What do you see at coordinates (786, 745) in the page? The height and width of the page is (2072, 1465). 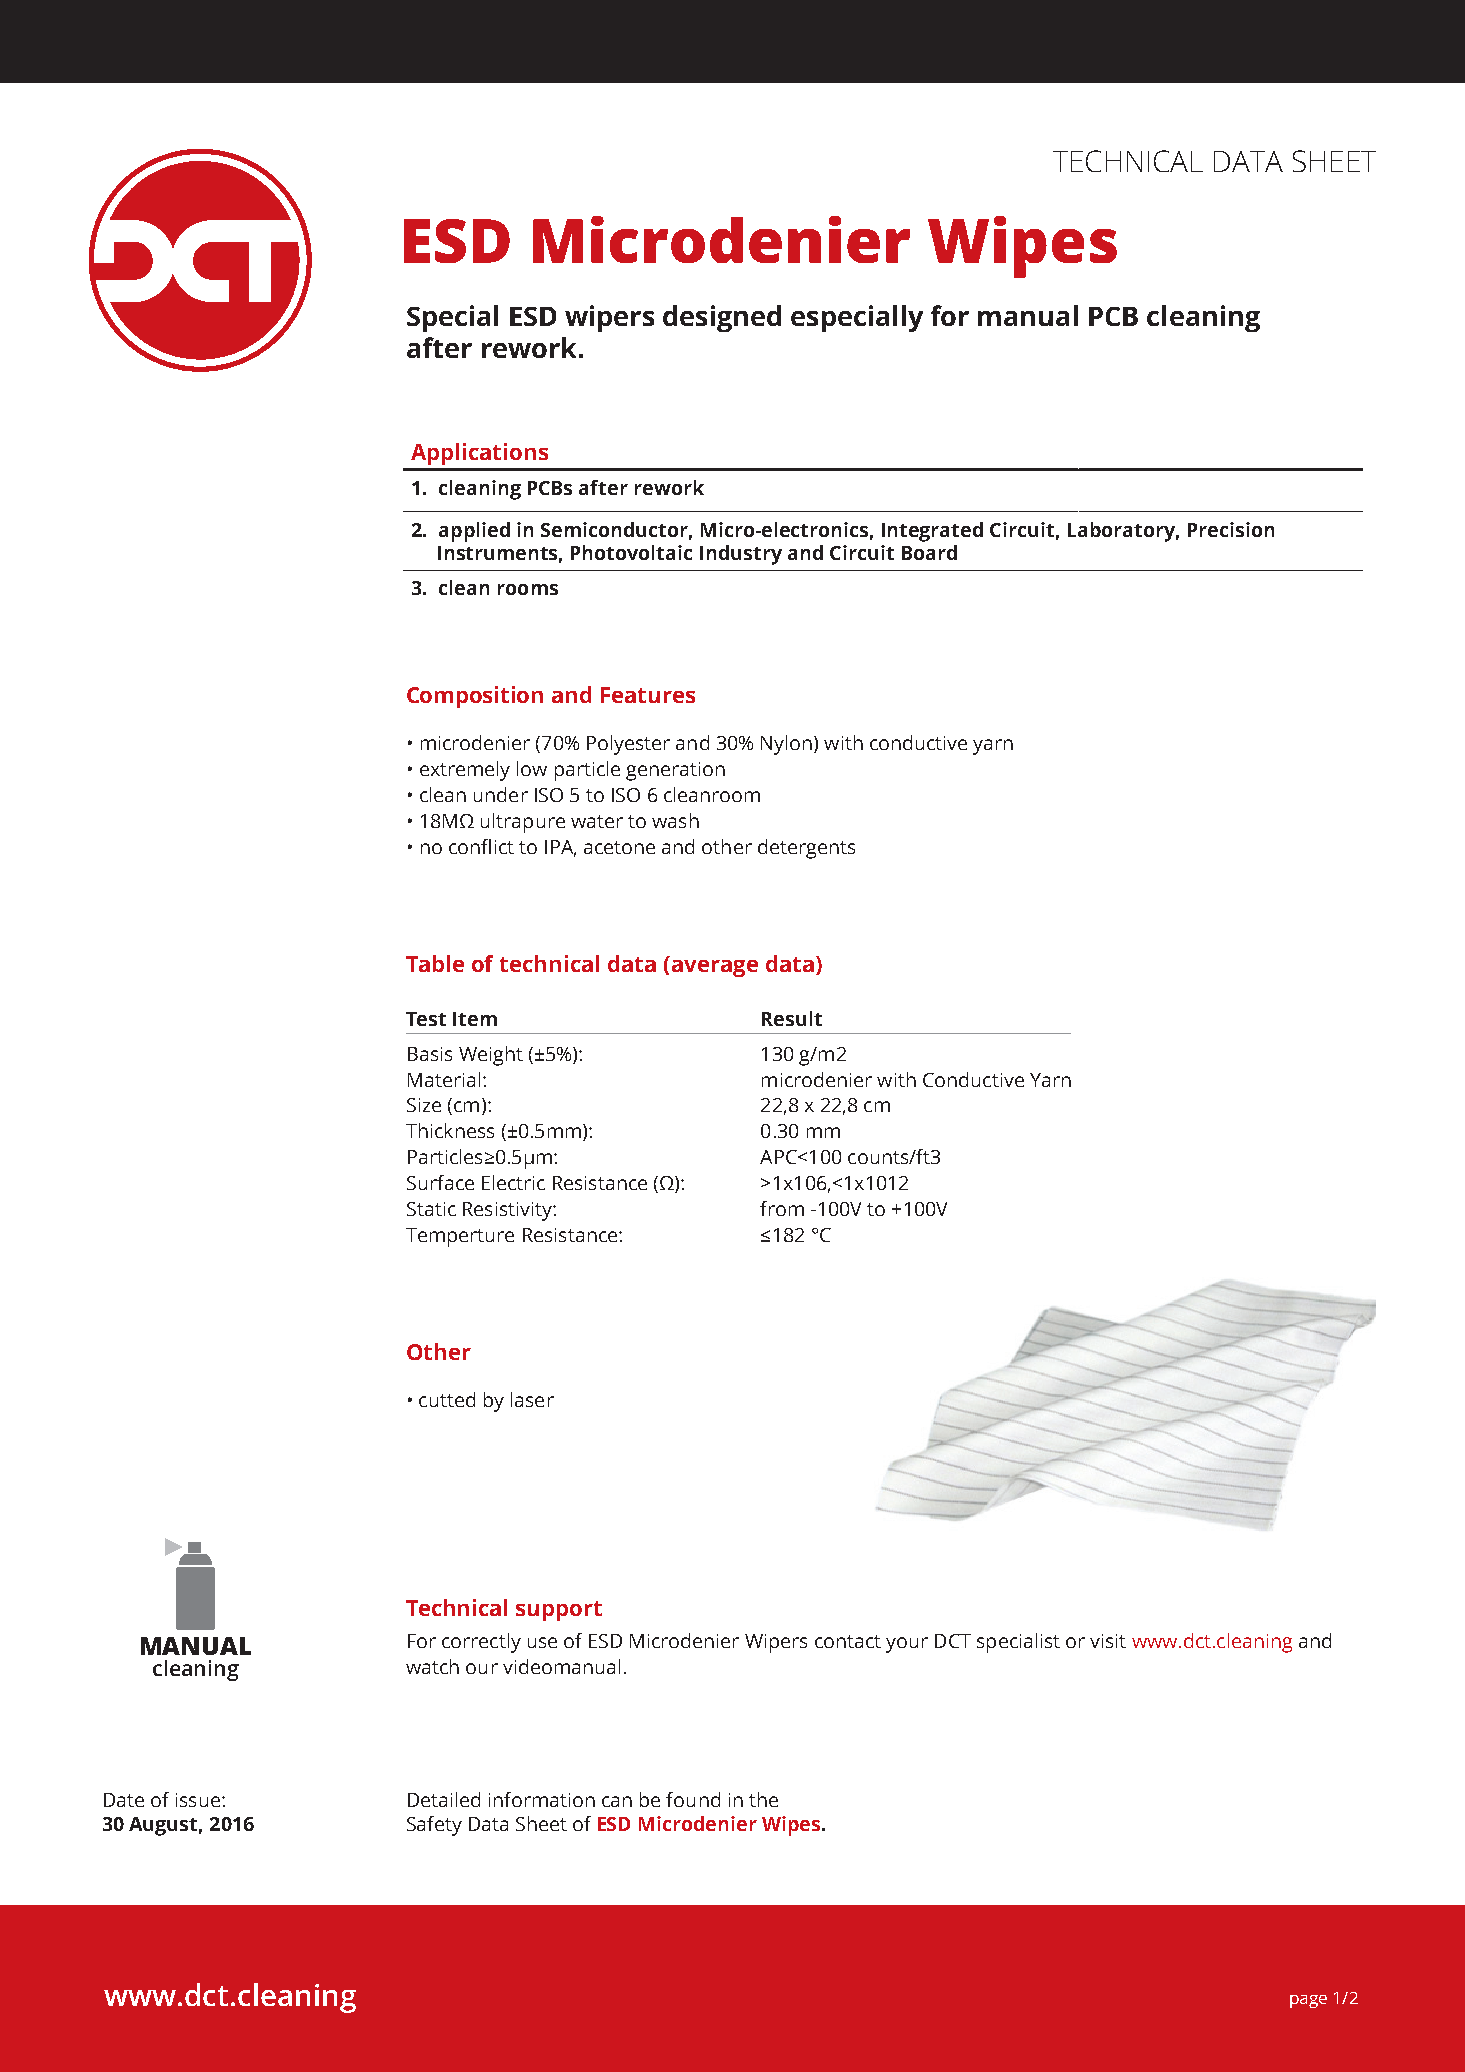 I see `Nylon` at bounding box center [786, 745].
